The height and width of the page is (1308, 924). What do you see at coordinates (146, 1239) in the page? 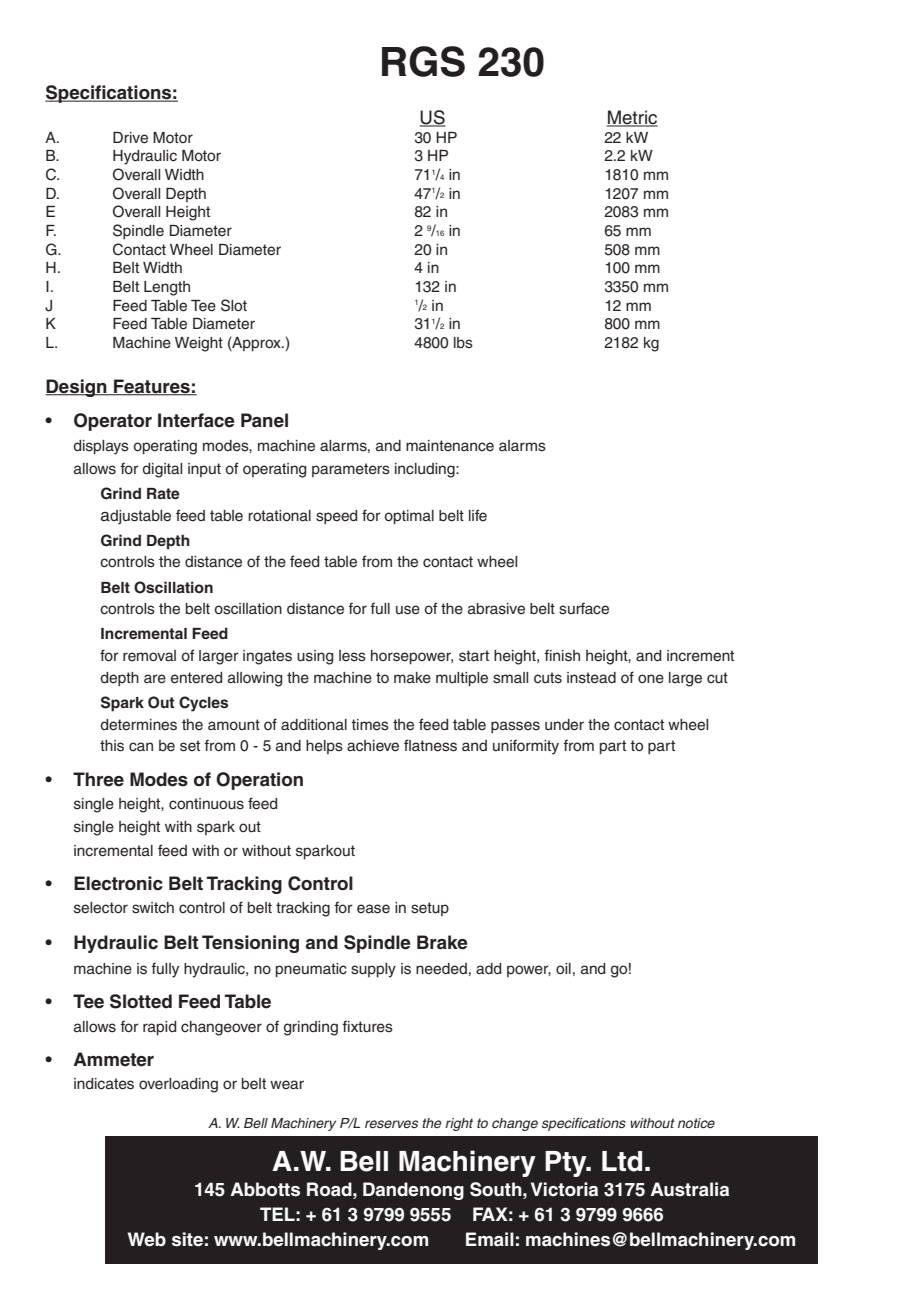
I see `Web` at bounding box center [146, 1239].
